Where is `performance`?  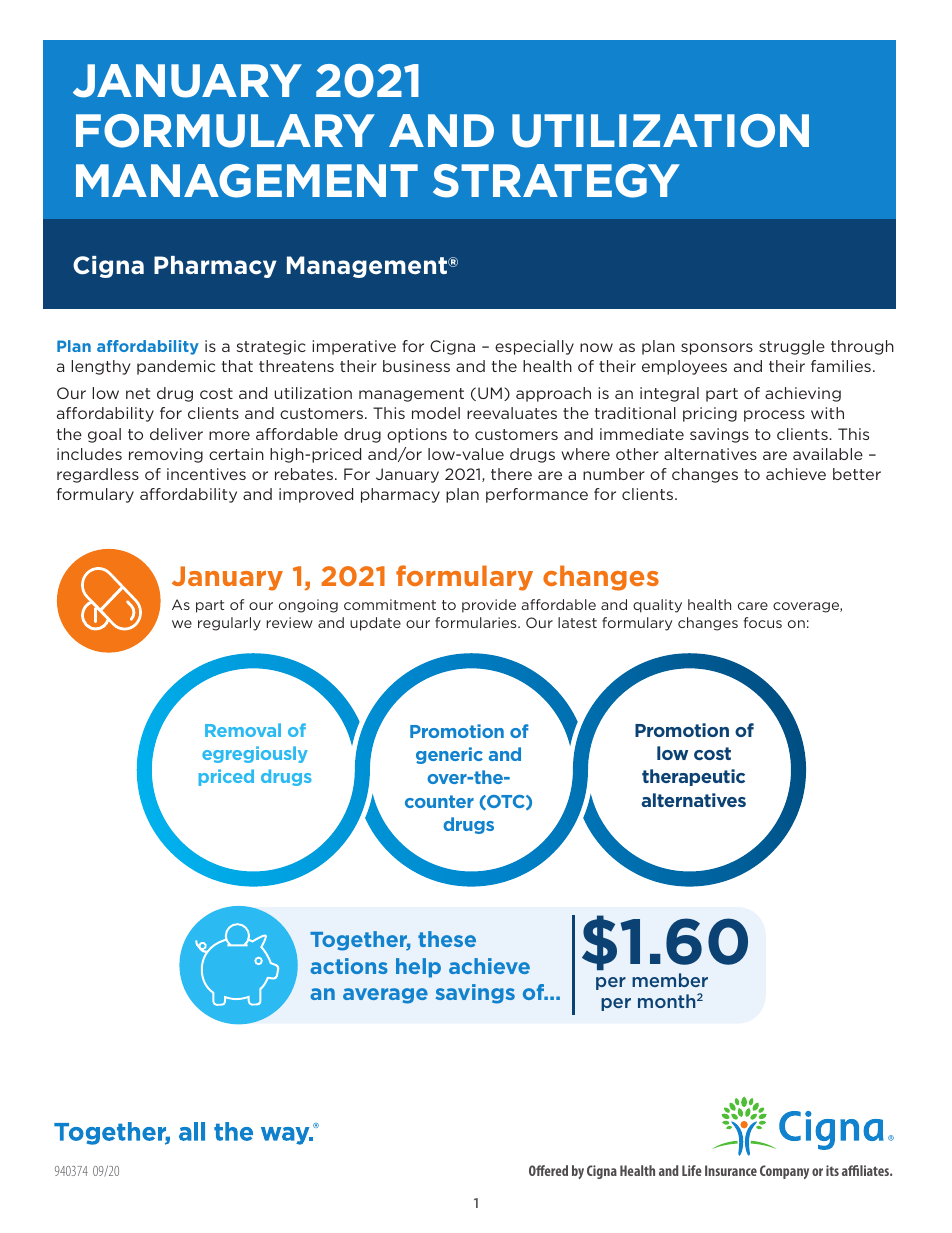 performance is located at coordinates (537, 495).
